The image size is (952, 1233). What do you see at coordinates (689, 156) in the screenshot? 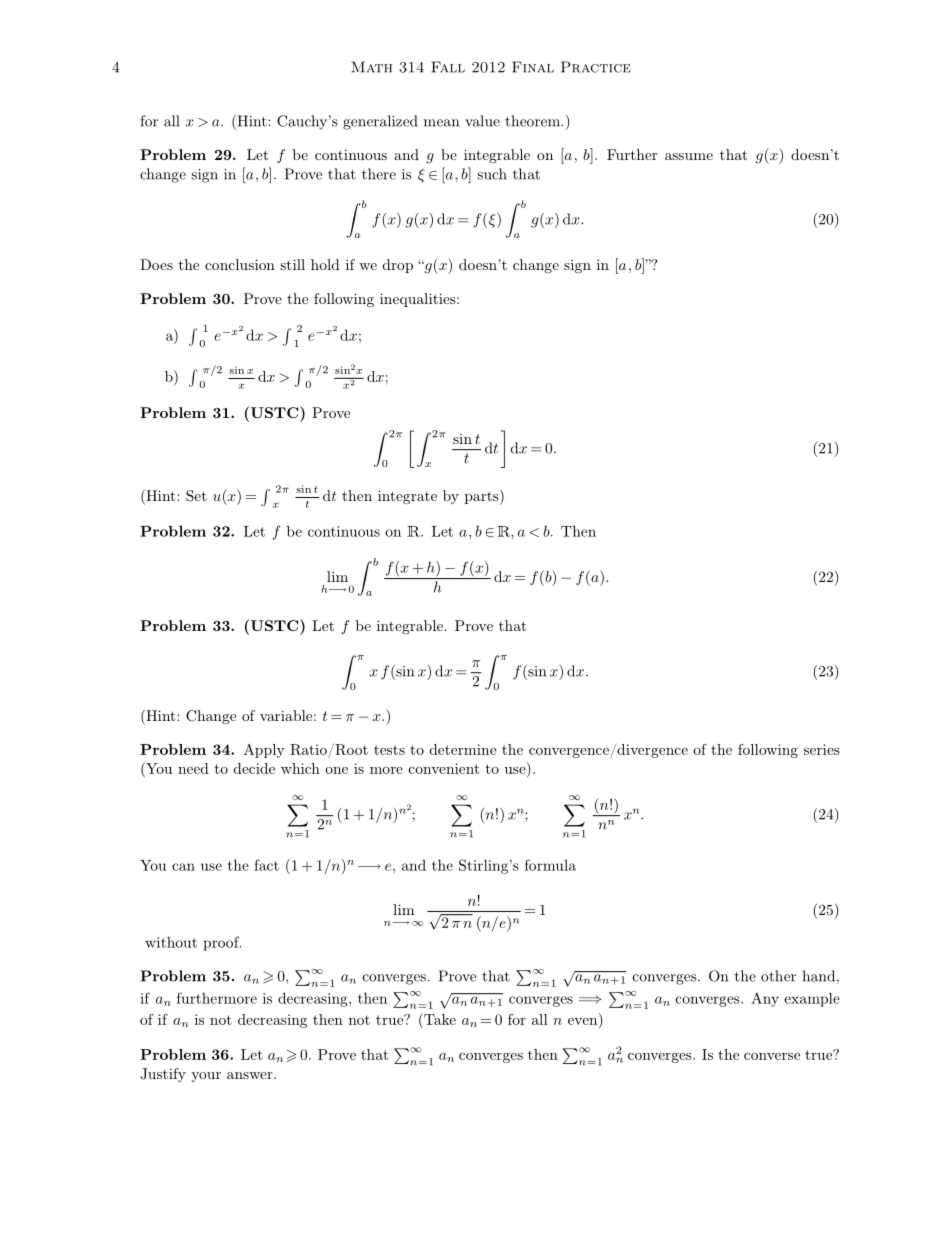
I see `assume` at bounding box center [689, 156].
